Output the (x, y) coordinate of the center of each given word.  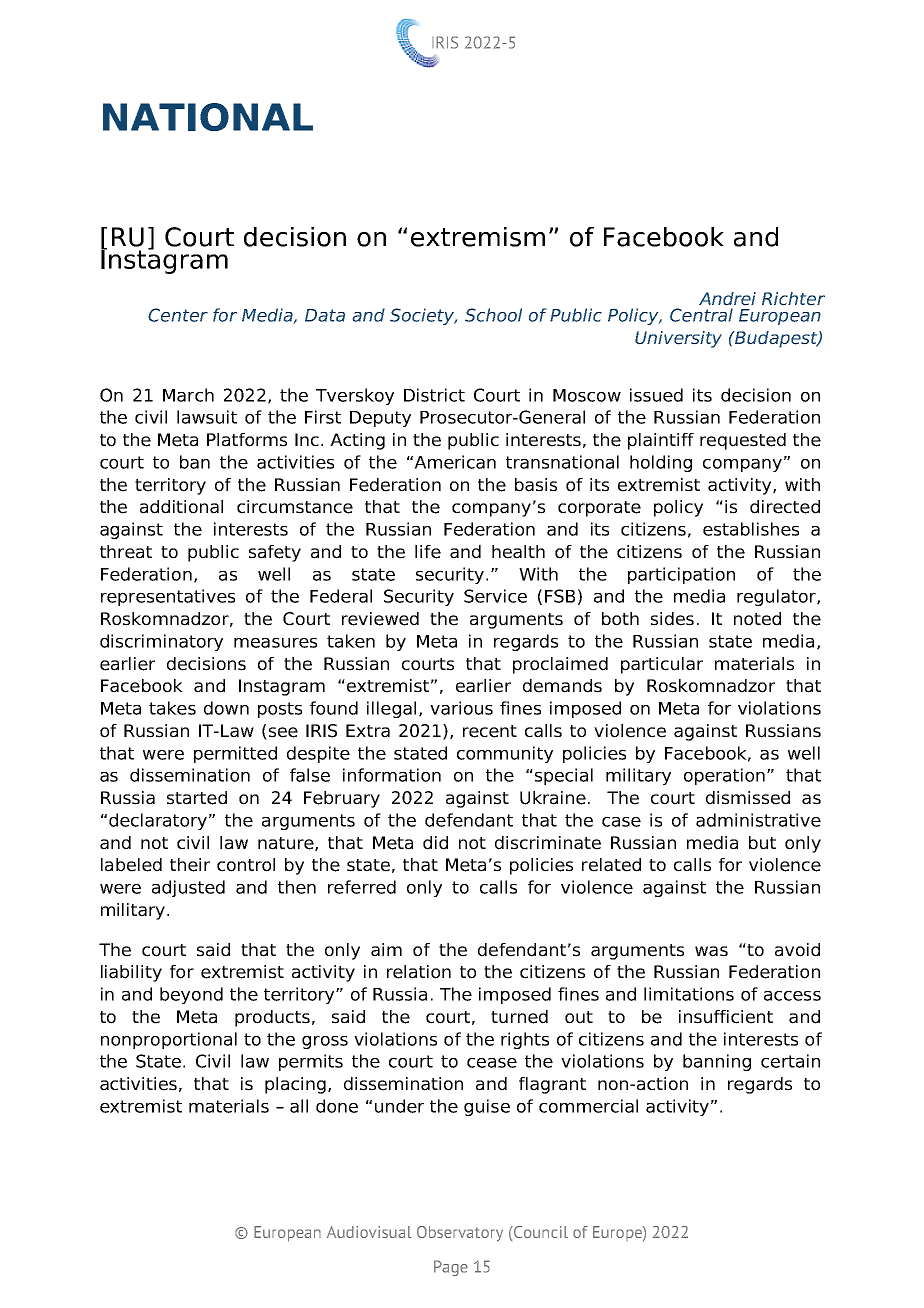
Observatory (460, 1234)
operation (724, 776)
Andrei (727, 299)
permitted (235, 754)
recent (490, 731)
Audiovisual (369, 1232)
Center (178, 315)
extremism (478, 237)
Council (540, 1232)
